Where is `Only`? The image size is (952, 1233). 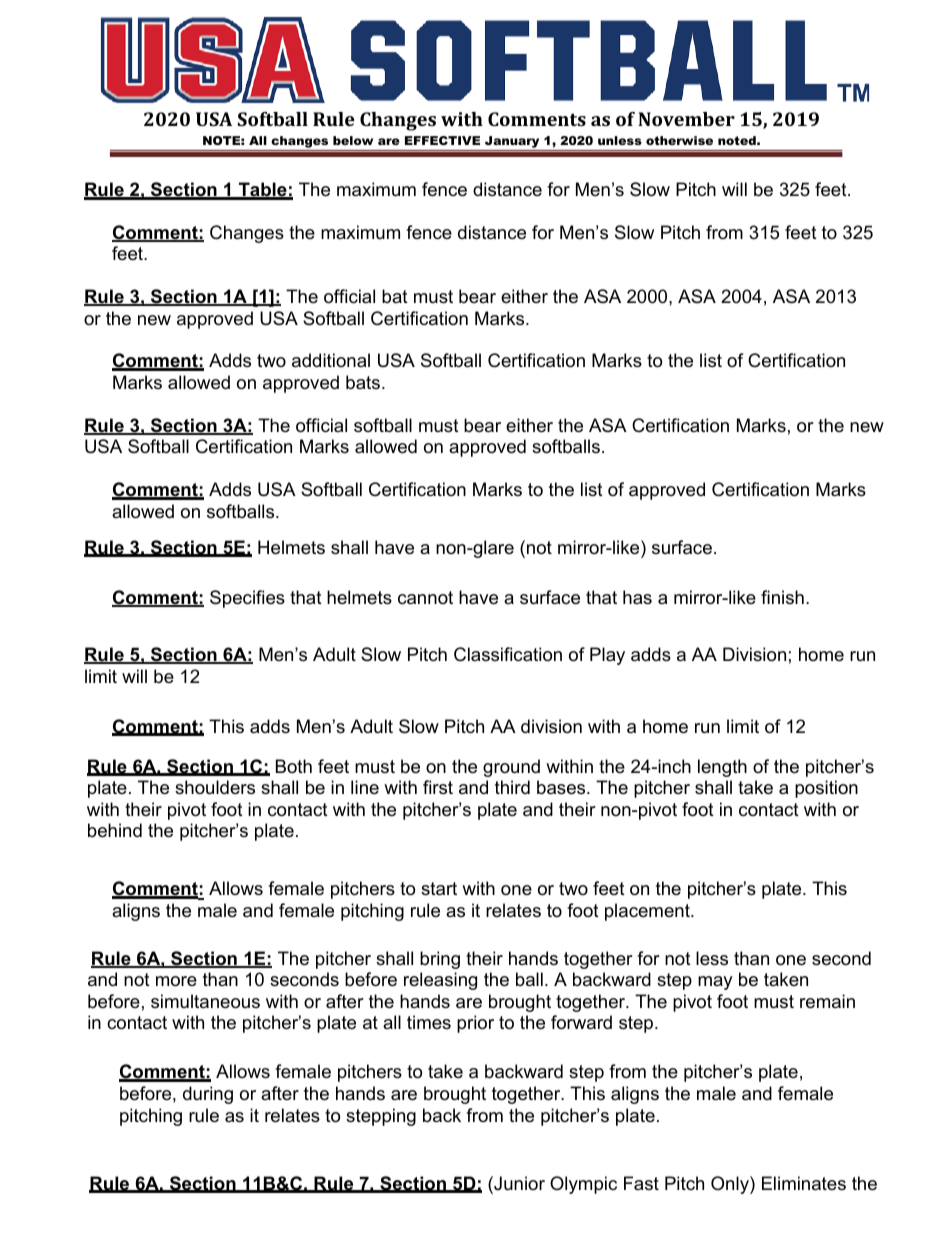 Only is located at coordinates (731, 1185).
